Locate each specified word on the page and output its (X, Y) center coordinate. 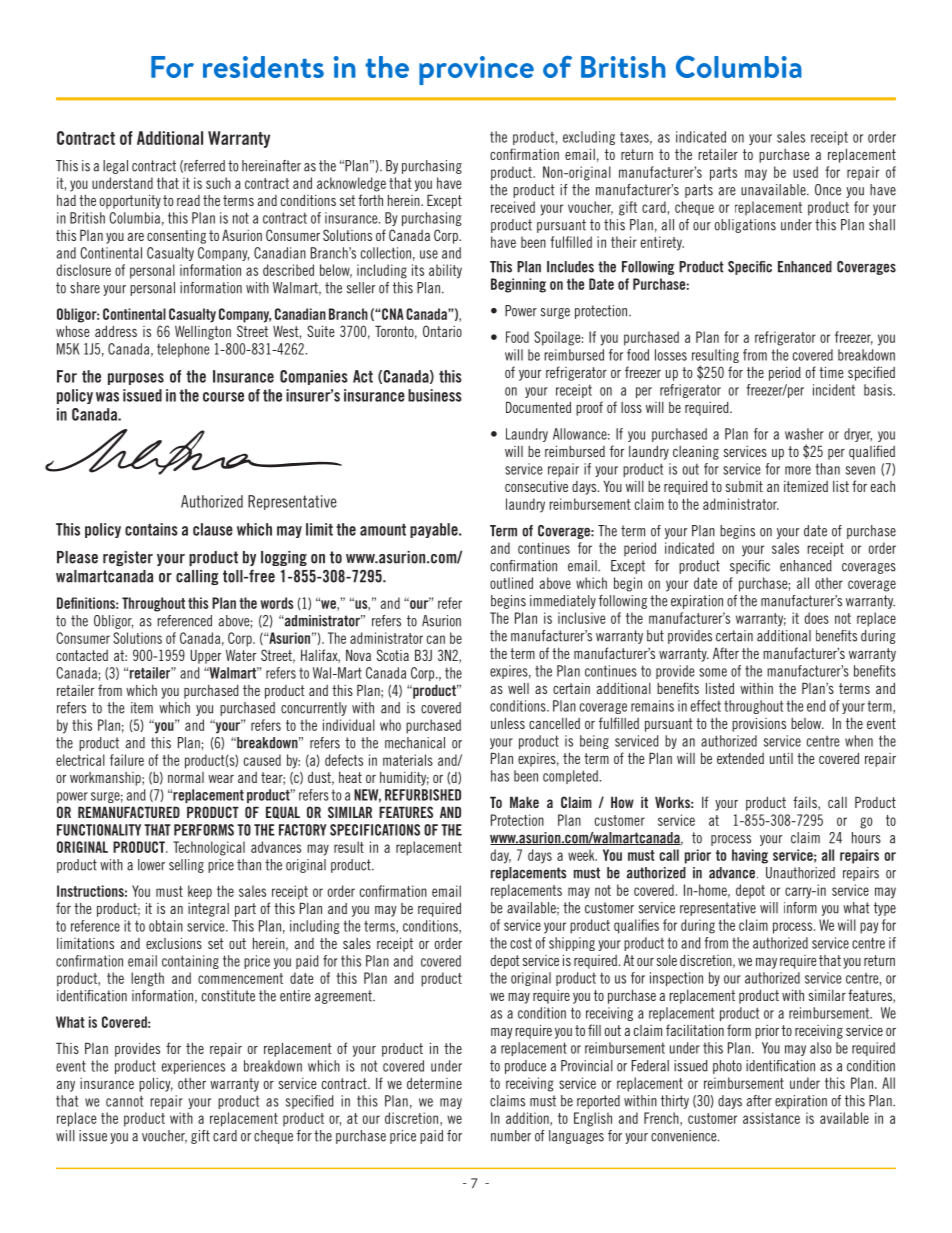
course (223, 397)
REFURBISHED (423, 795)
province (476, 70)
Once (828, 190)
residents (263, 67)
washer (804, 434)
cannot (124, 1101)
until (781, 758)
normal (186, 777)
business (435, 395)
